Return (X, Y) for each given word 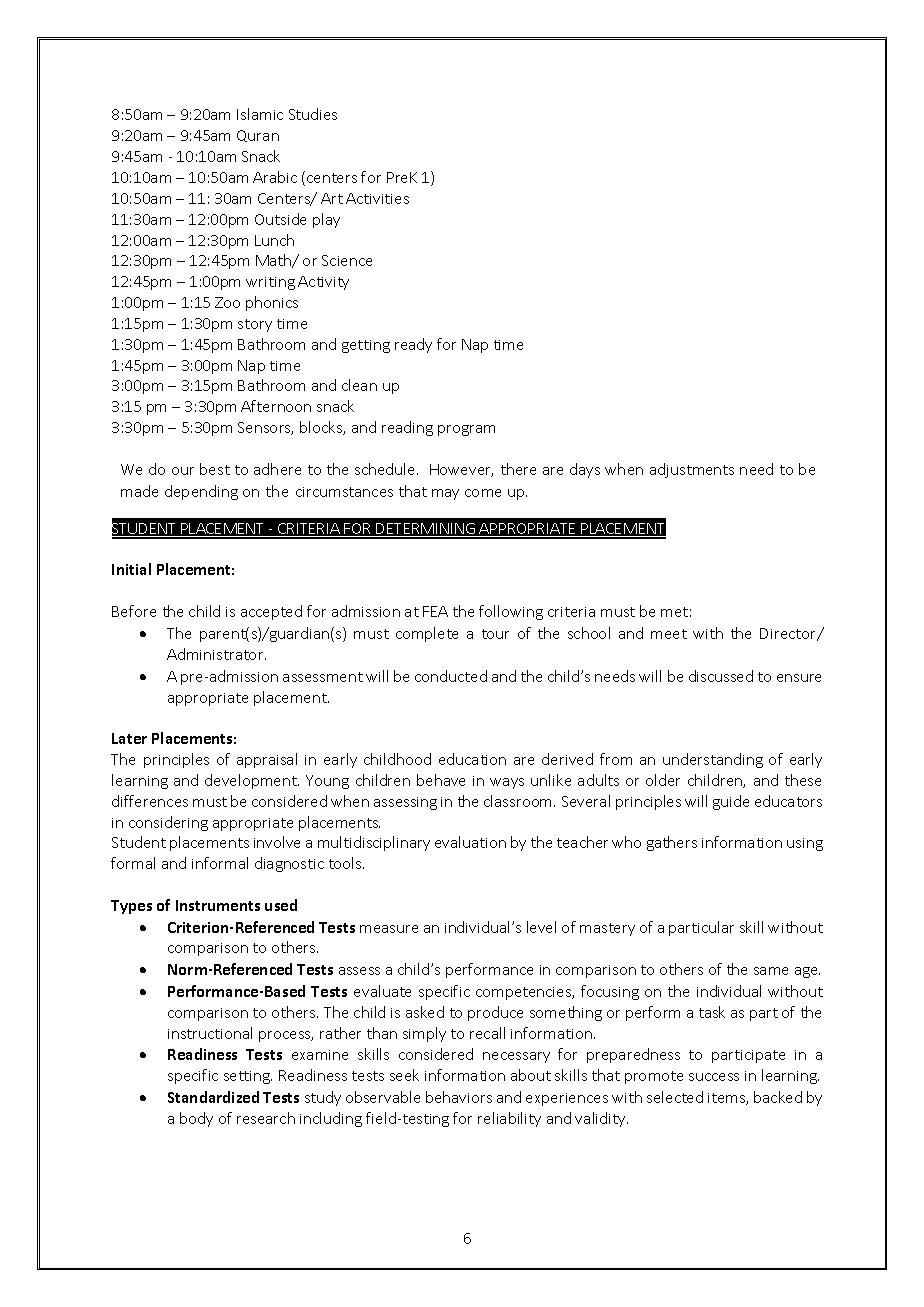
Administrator (216, 654)
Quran (258, 136)
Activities (377, 198)
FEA (435, 611)
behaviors (459, 1097)
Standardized (213, 1097)
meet (669, 634)
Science (347, 260)
